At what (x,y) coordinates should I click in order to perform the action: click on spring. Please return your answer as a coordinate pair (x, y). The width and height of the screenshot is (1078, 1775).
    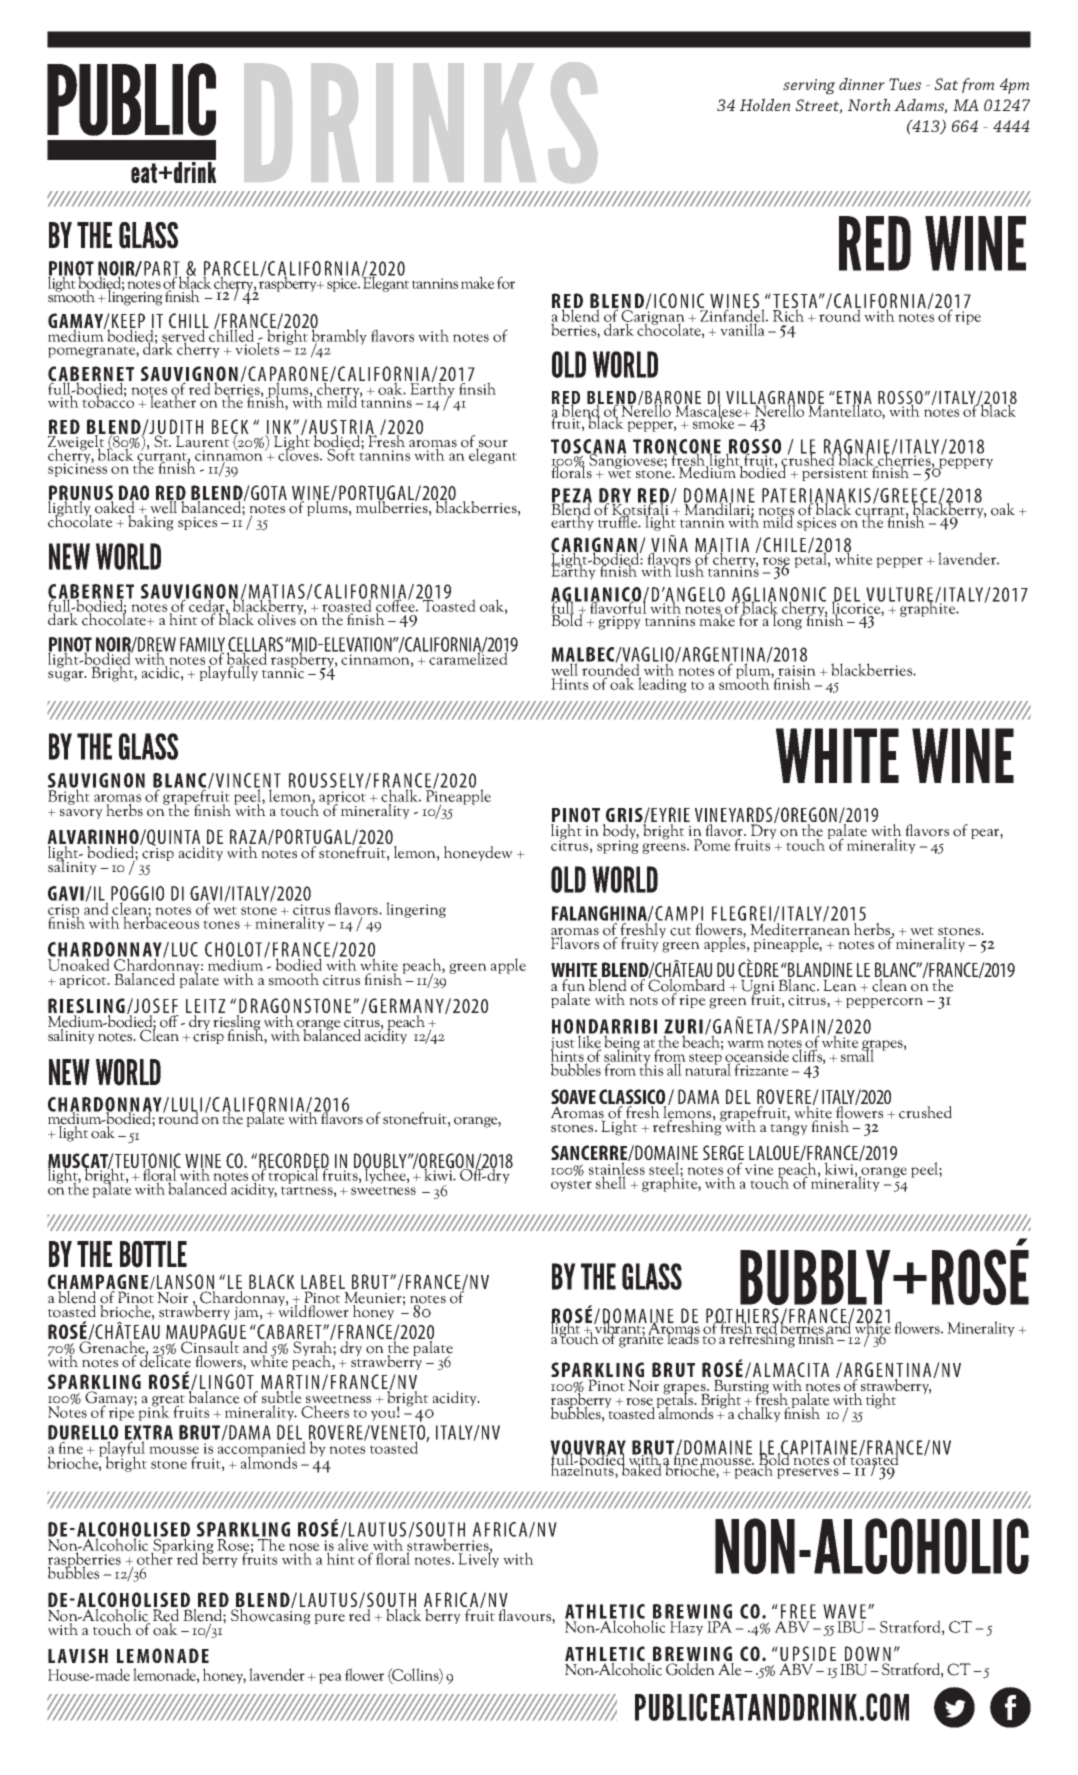
    Looking at the image, I should click on (618, 846).
